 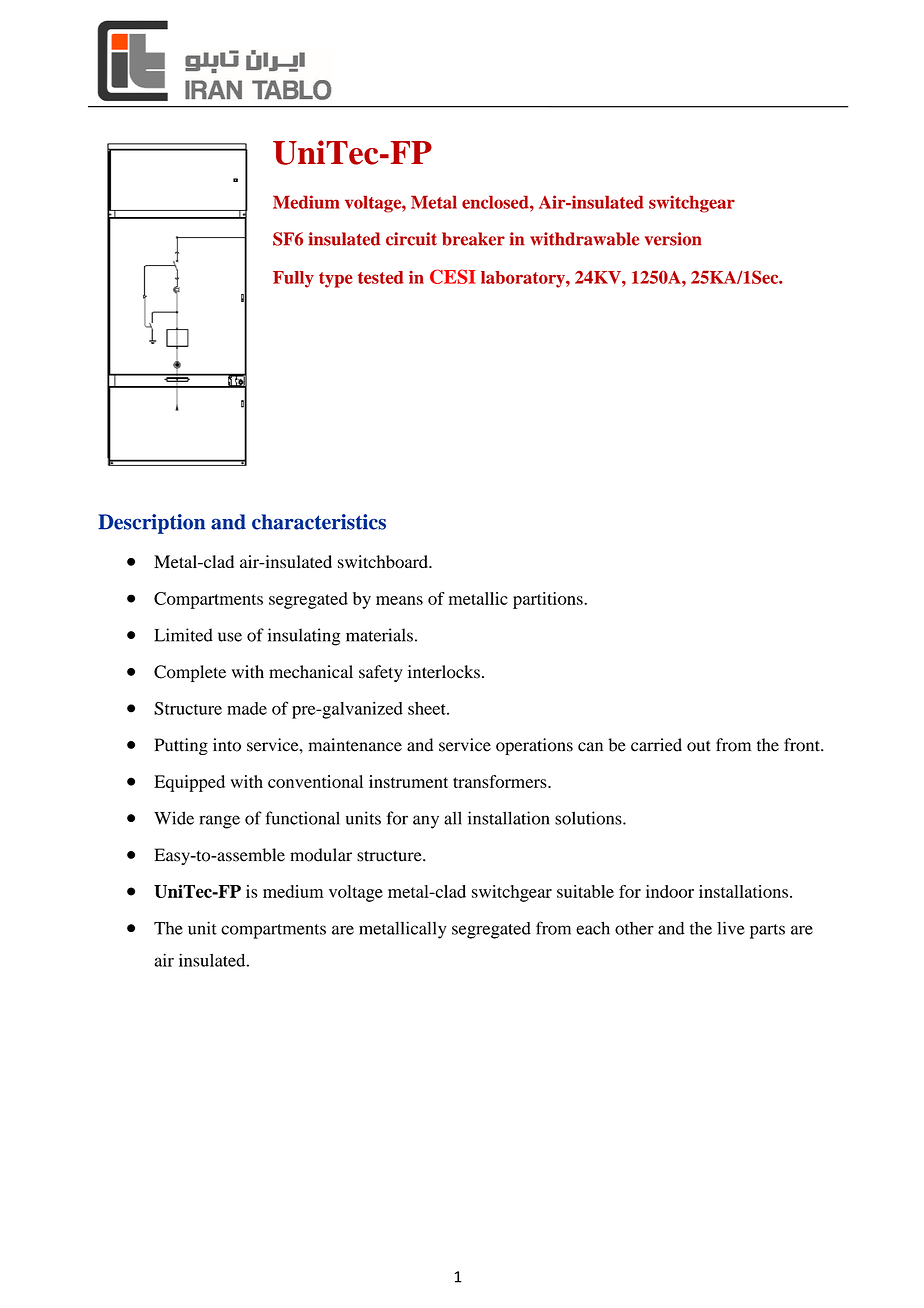 I want to click on version, so click(x=673, y=239).
